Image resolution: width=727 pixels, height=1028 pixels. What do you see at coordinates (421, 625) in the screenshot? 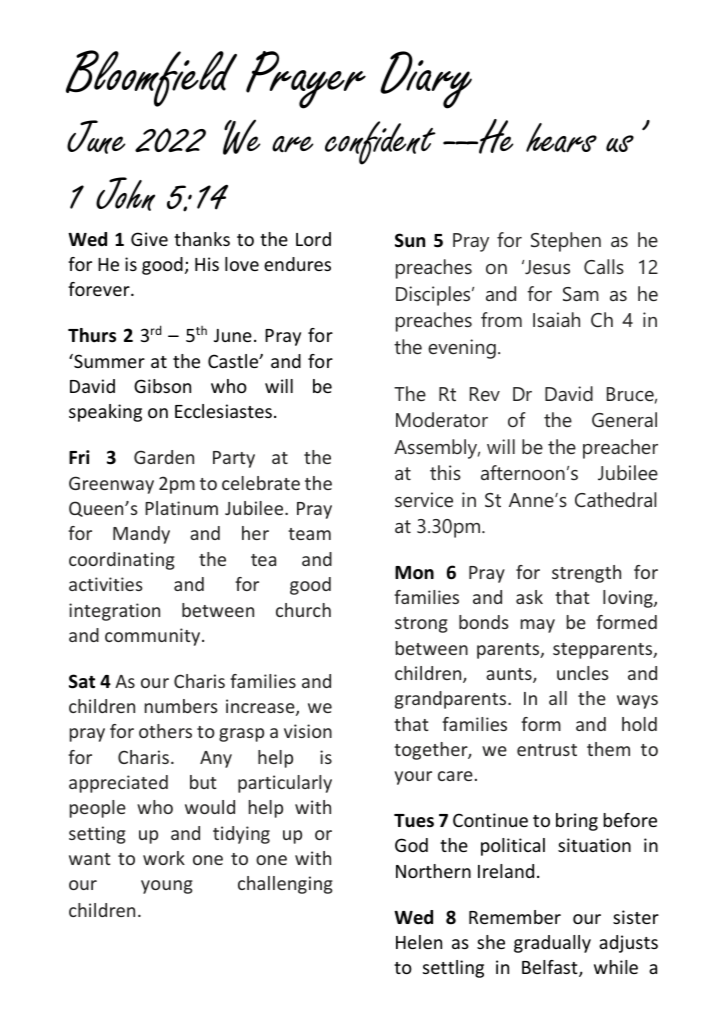
I see `strong` at bounding box center [421, 625].
